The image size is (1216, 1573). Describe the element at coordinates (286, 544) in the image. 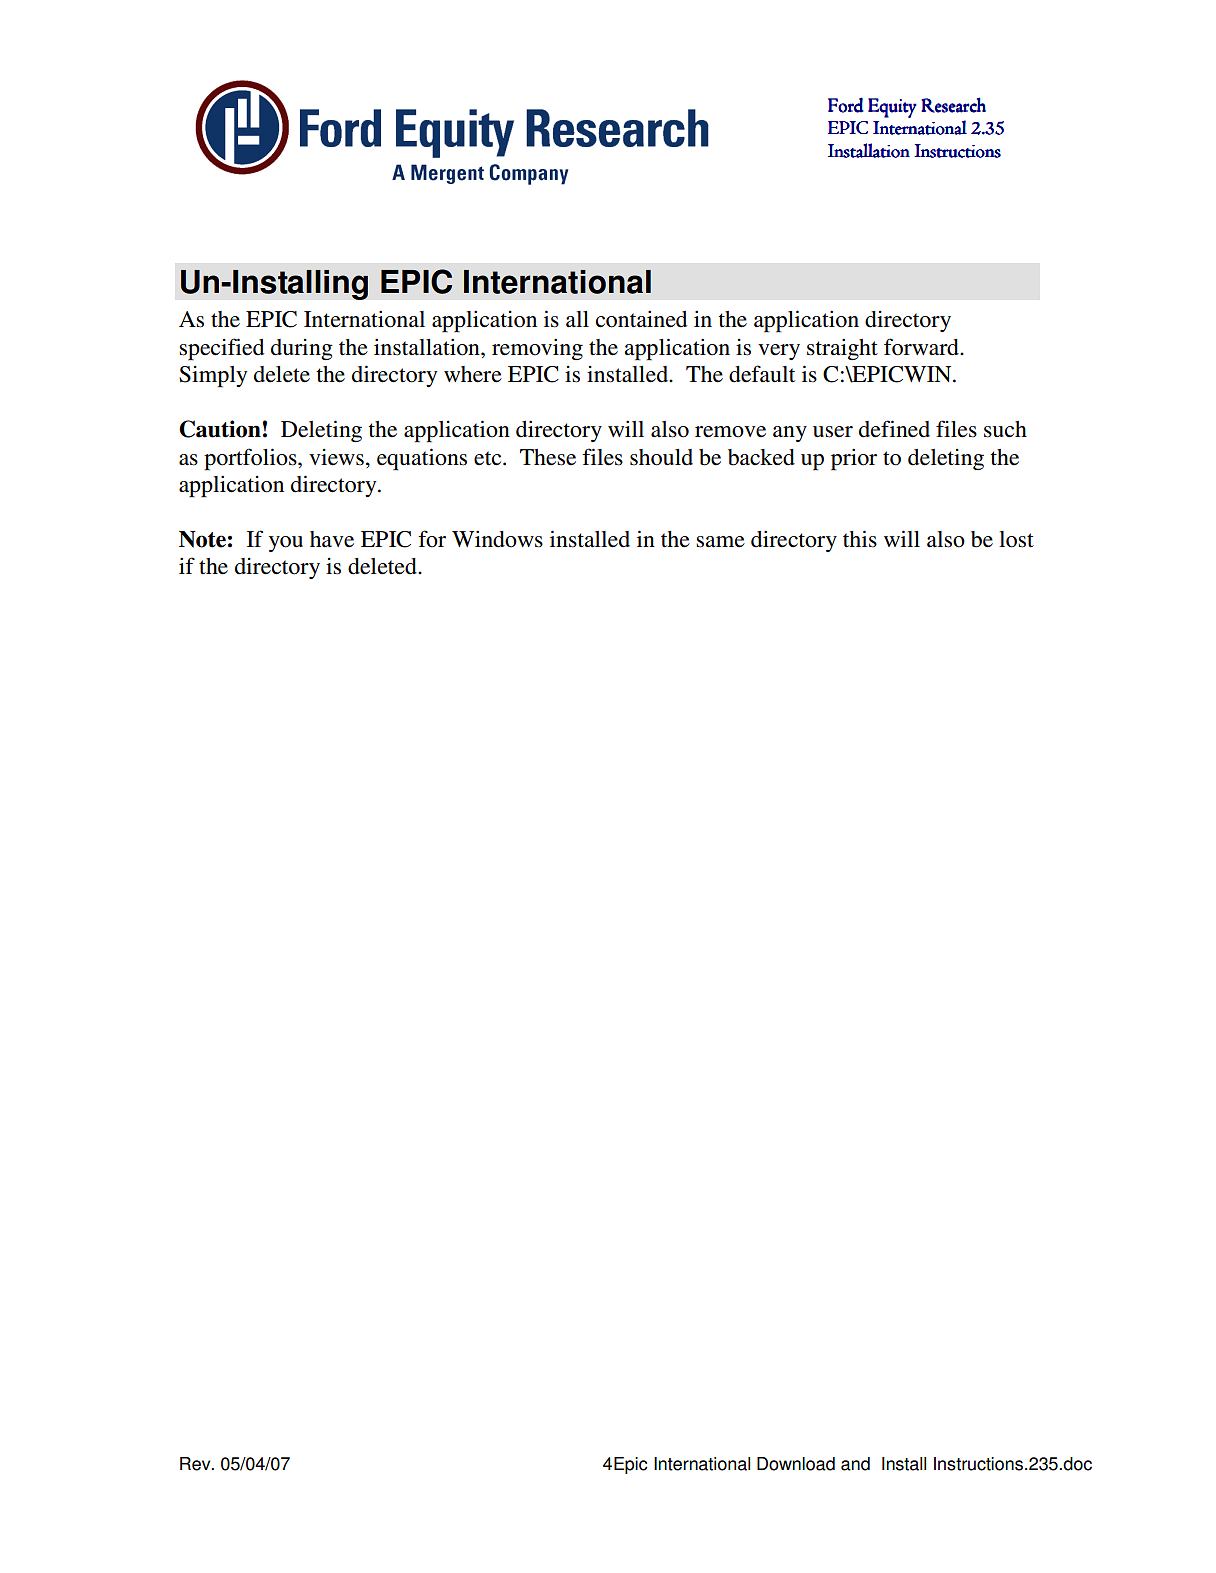

I see `you` at that location.
